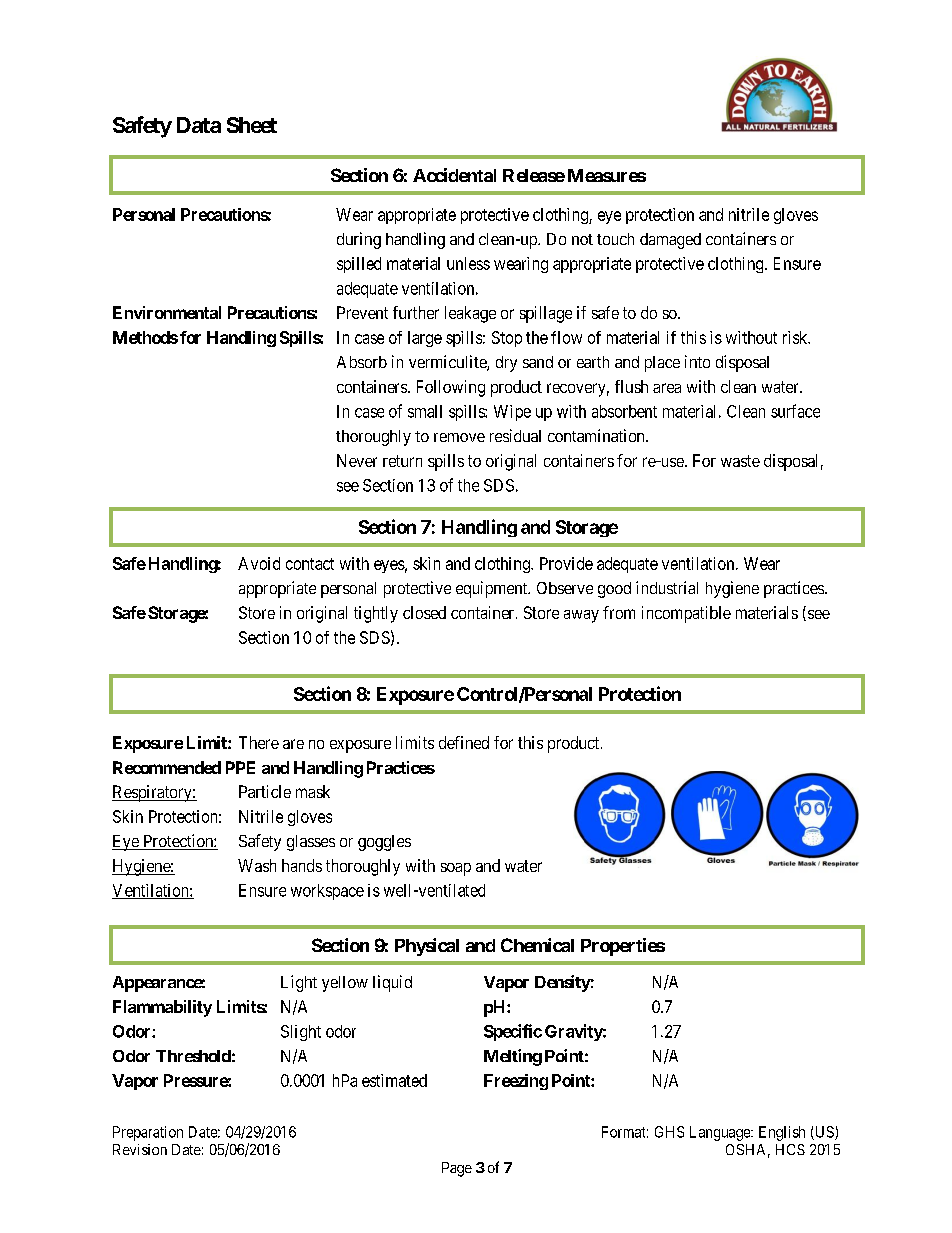 The image size is (952, 1233). What do you see at coordinates (670, 241) in the image?
I see `damaged` at bounding box center [670, 241].
